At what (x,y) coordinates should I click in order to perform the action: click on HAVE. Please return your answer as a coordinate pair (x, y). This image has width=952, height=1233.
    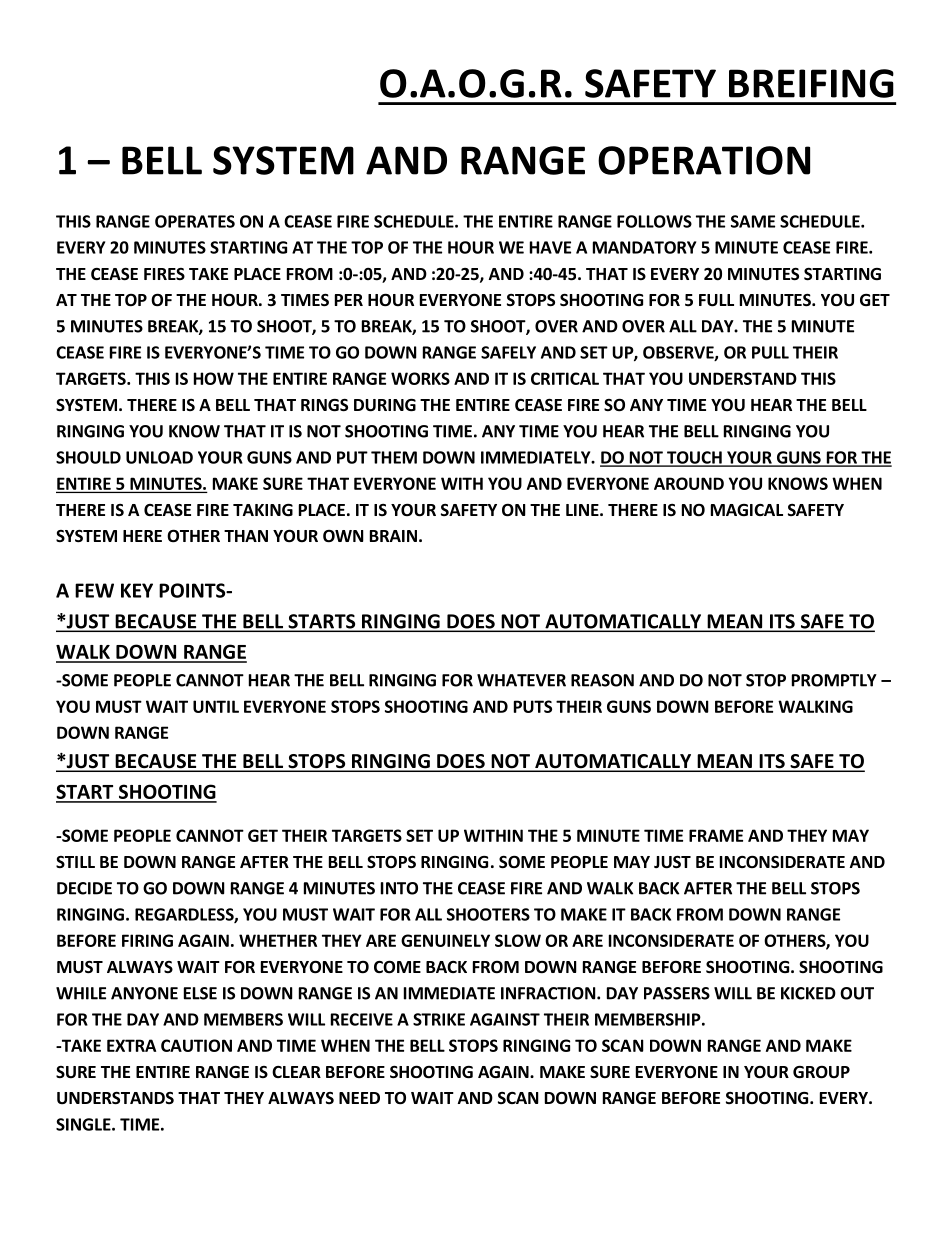
    Looking at the image, I should click on (550, 247).
